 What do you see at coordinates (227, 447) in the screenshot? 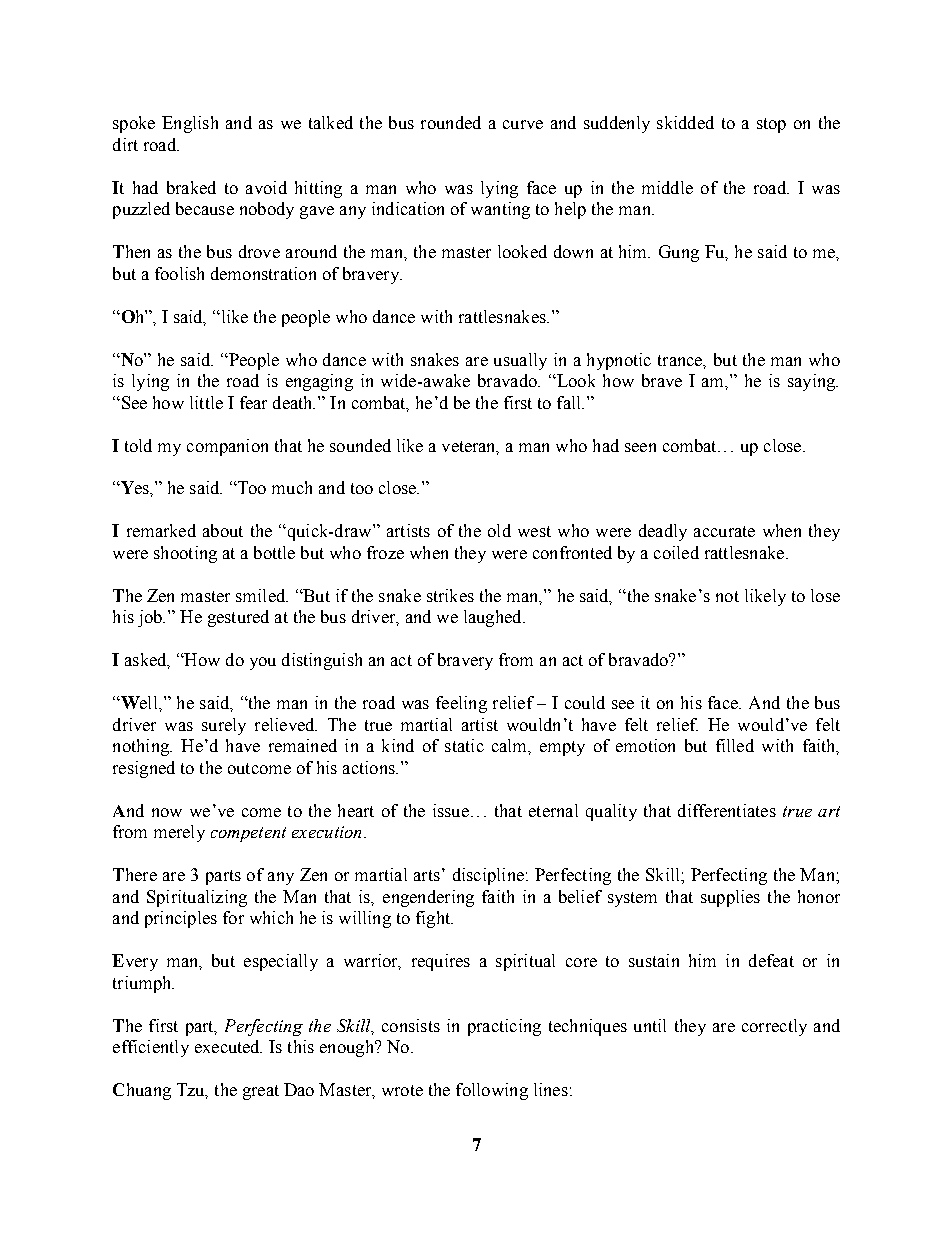
I see `companion` at bounding box center [227, 447].
